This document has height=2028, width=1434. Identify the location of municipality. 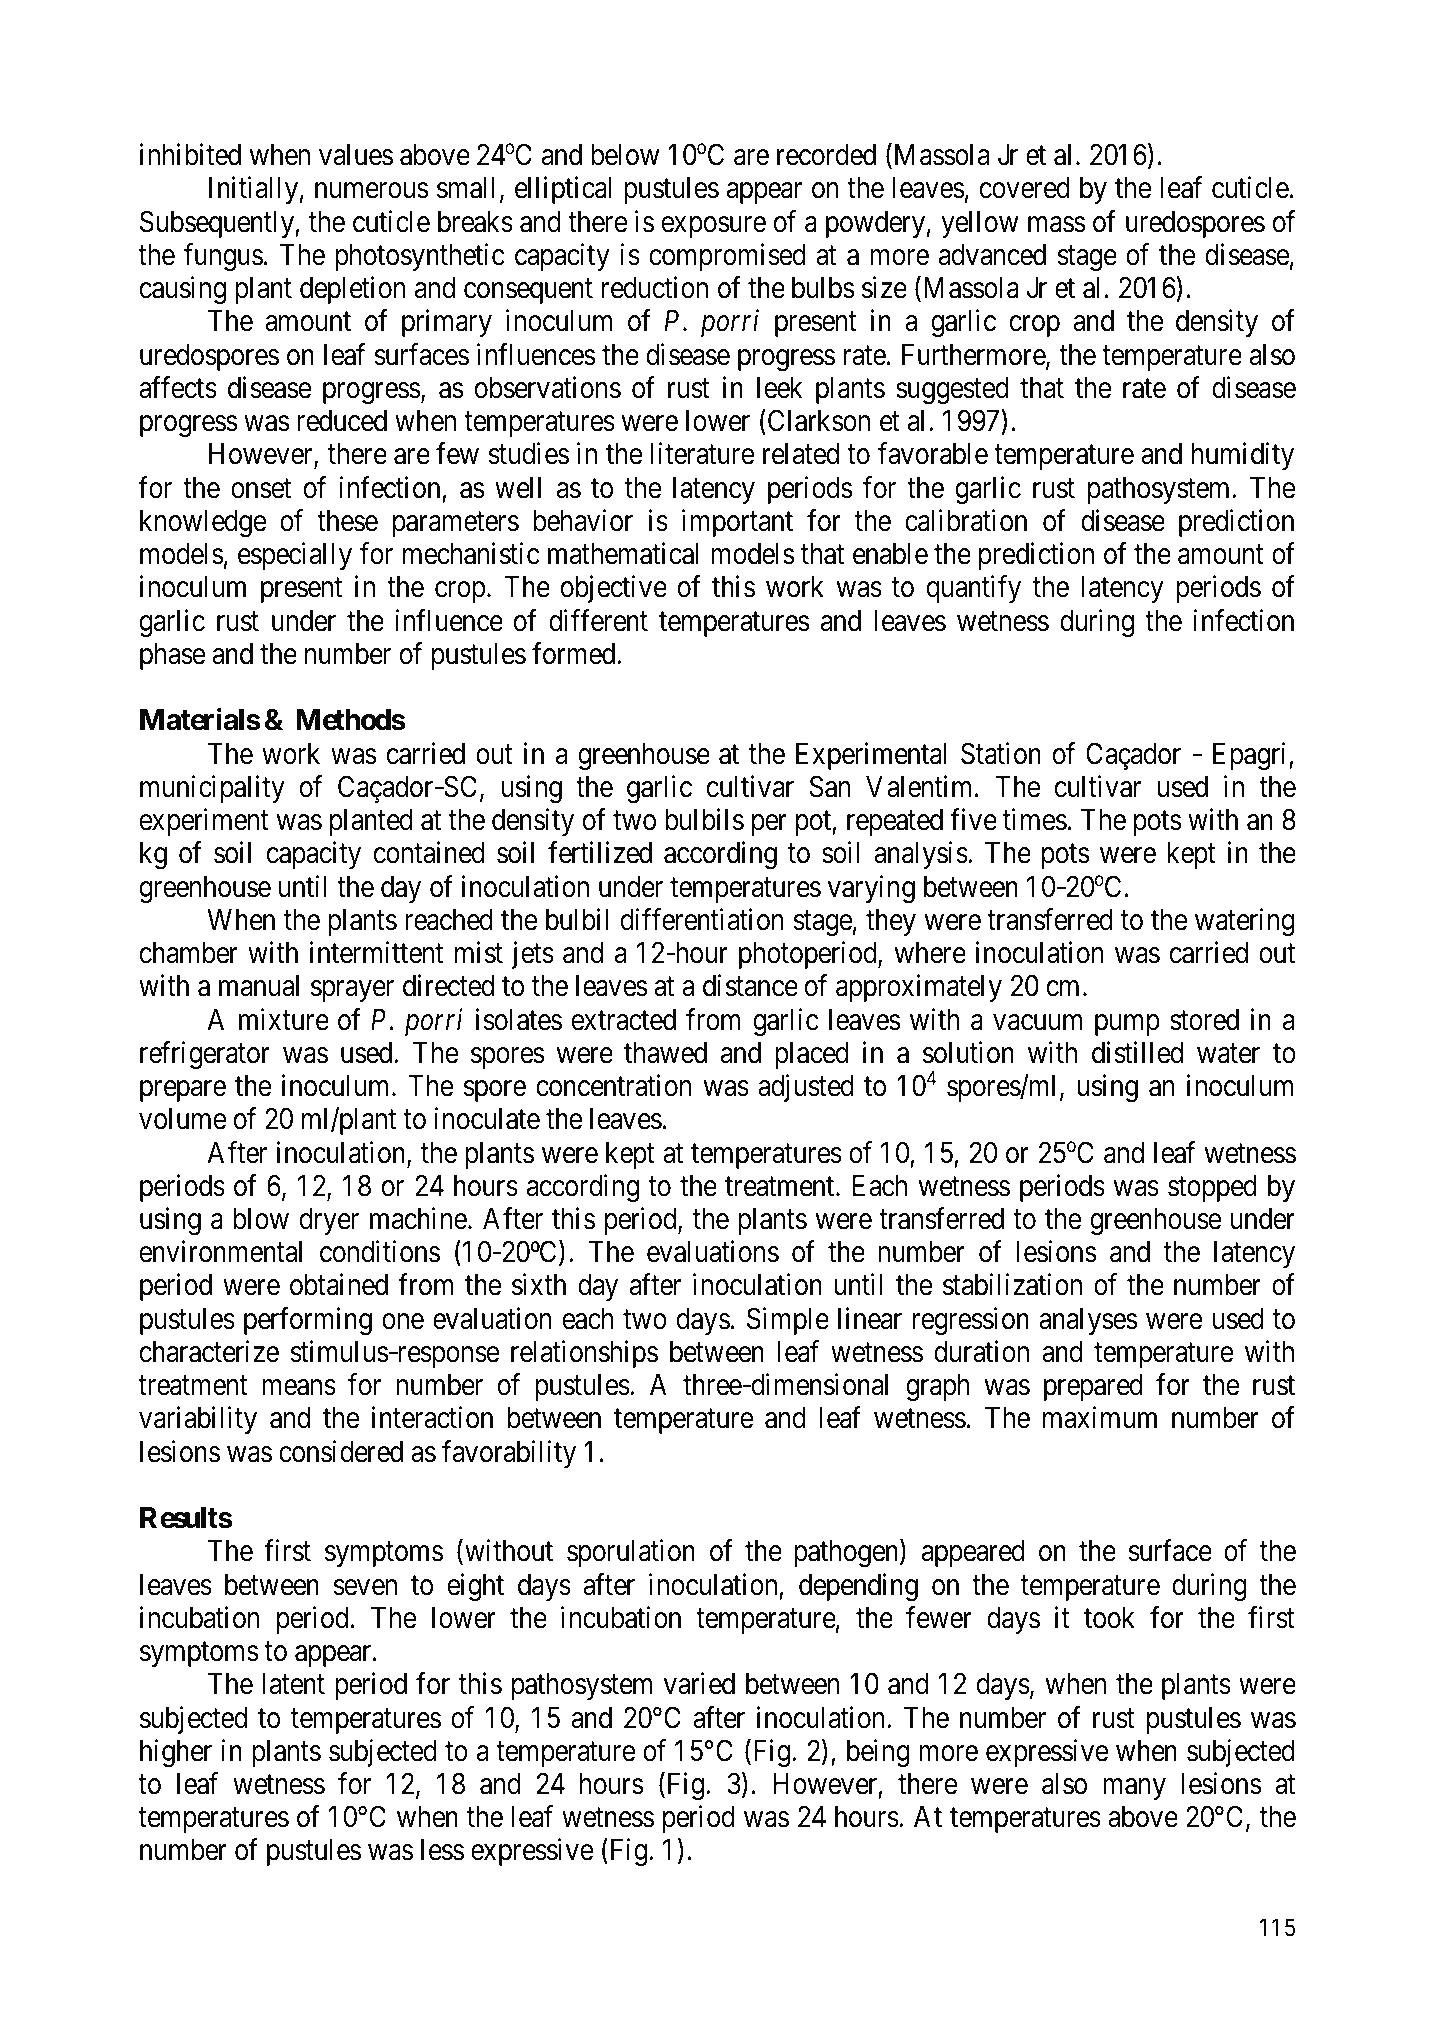
(212, 789).
